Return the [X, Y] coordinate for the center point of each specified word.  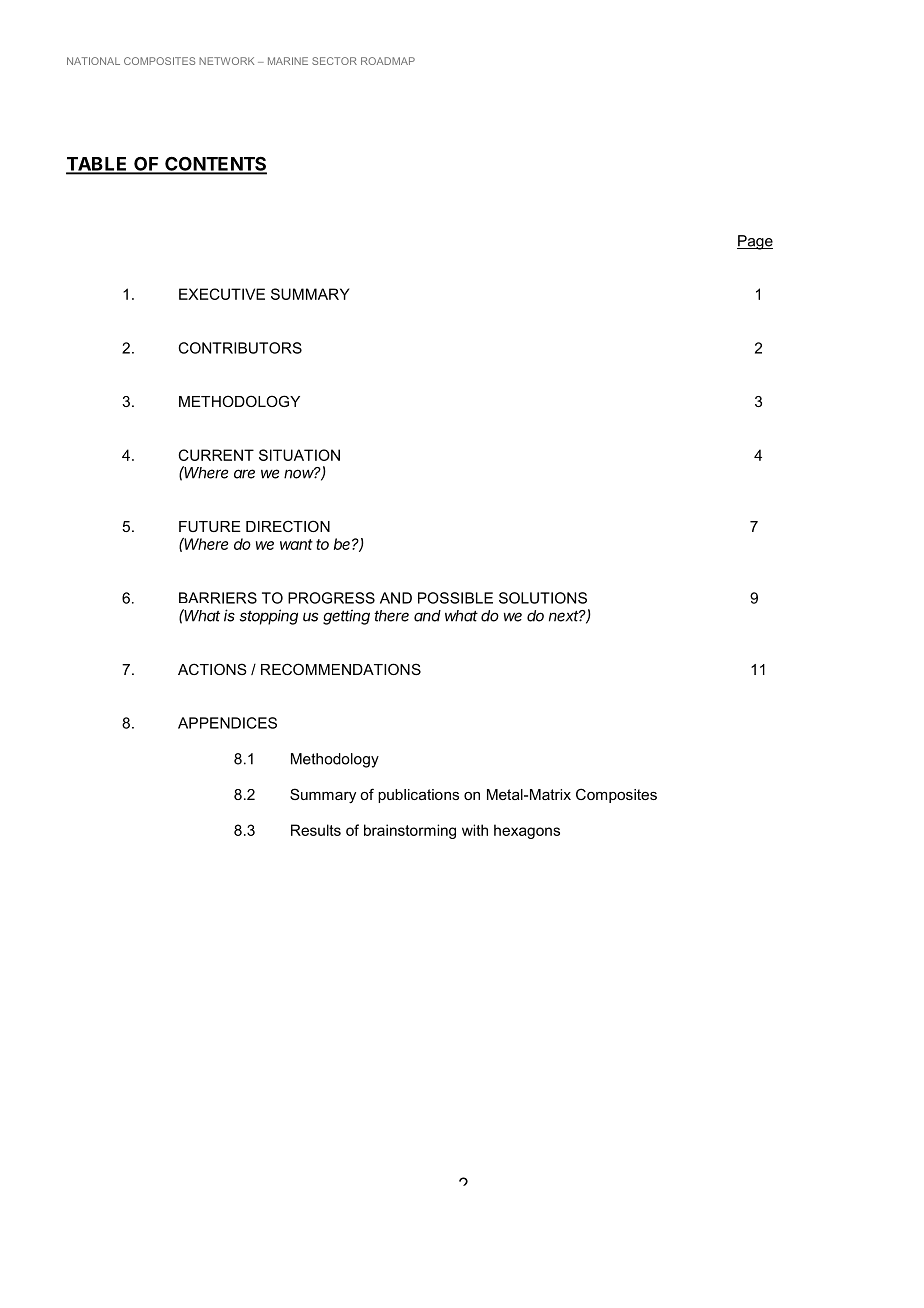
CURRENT [216, 455]
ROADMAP [388, 61]
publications [418, 796]
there [391, 616]
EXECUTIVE [222, 294]
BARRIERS [218, 598]
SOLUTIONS [543, 598]
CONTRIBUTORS [240, 348]
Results [316, 830]
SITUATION [299, 455]
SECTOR [334, 61]
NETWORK [226, 61]
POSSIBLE [455, 598]
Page [755, 242]
